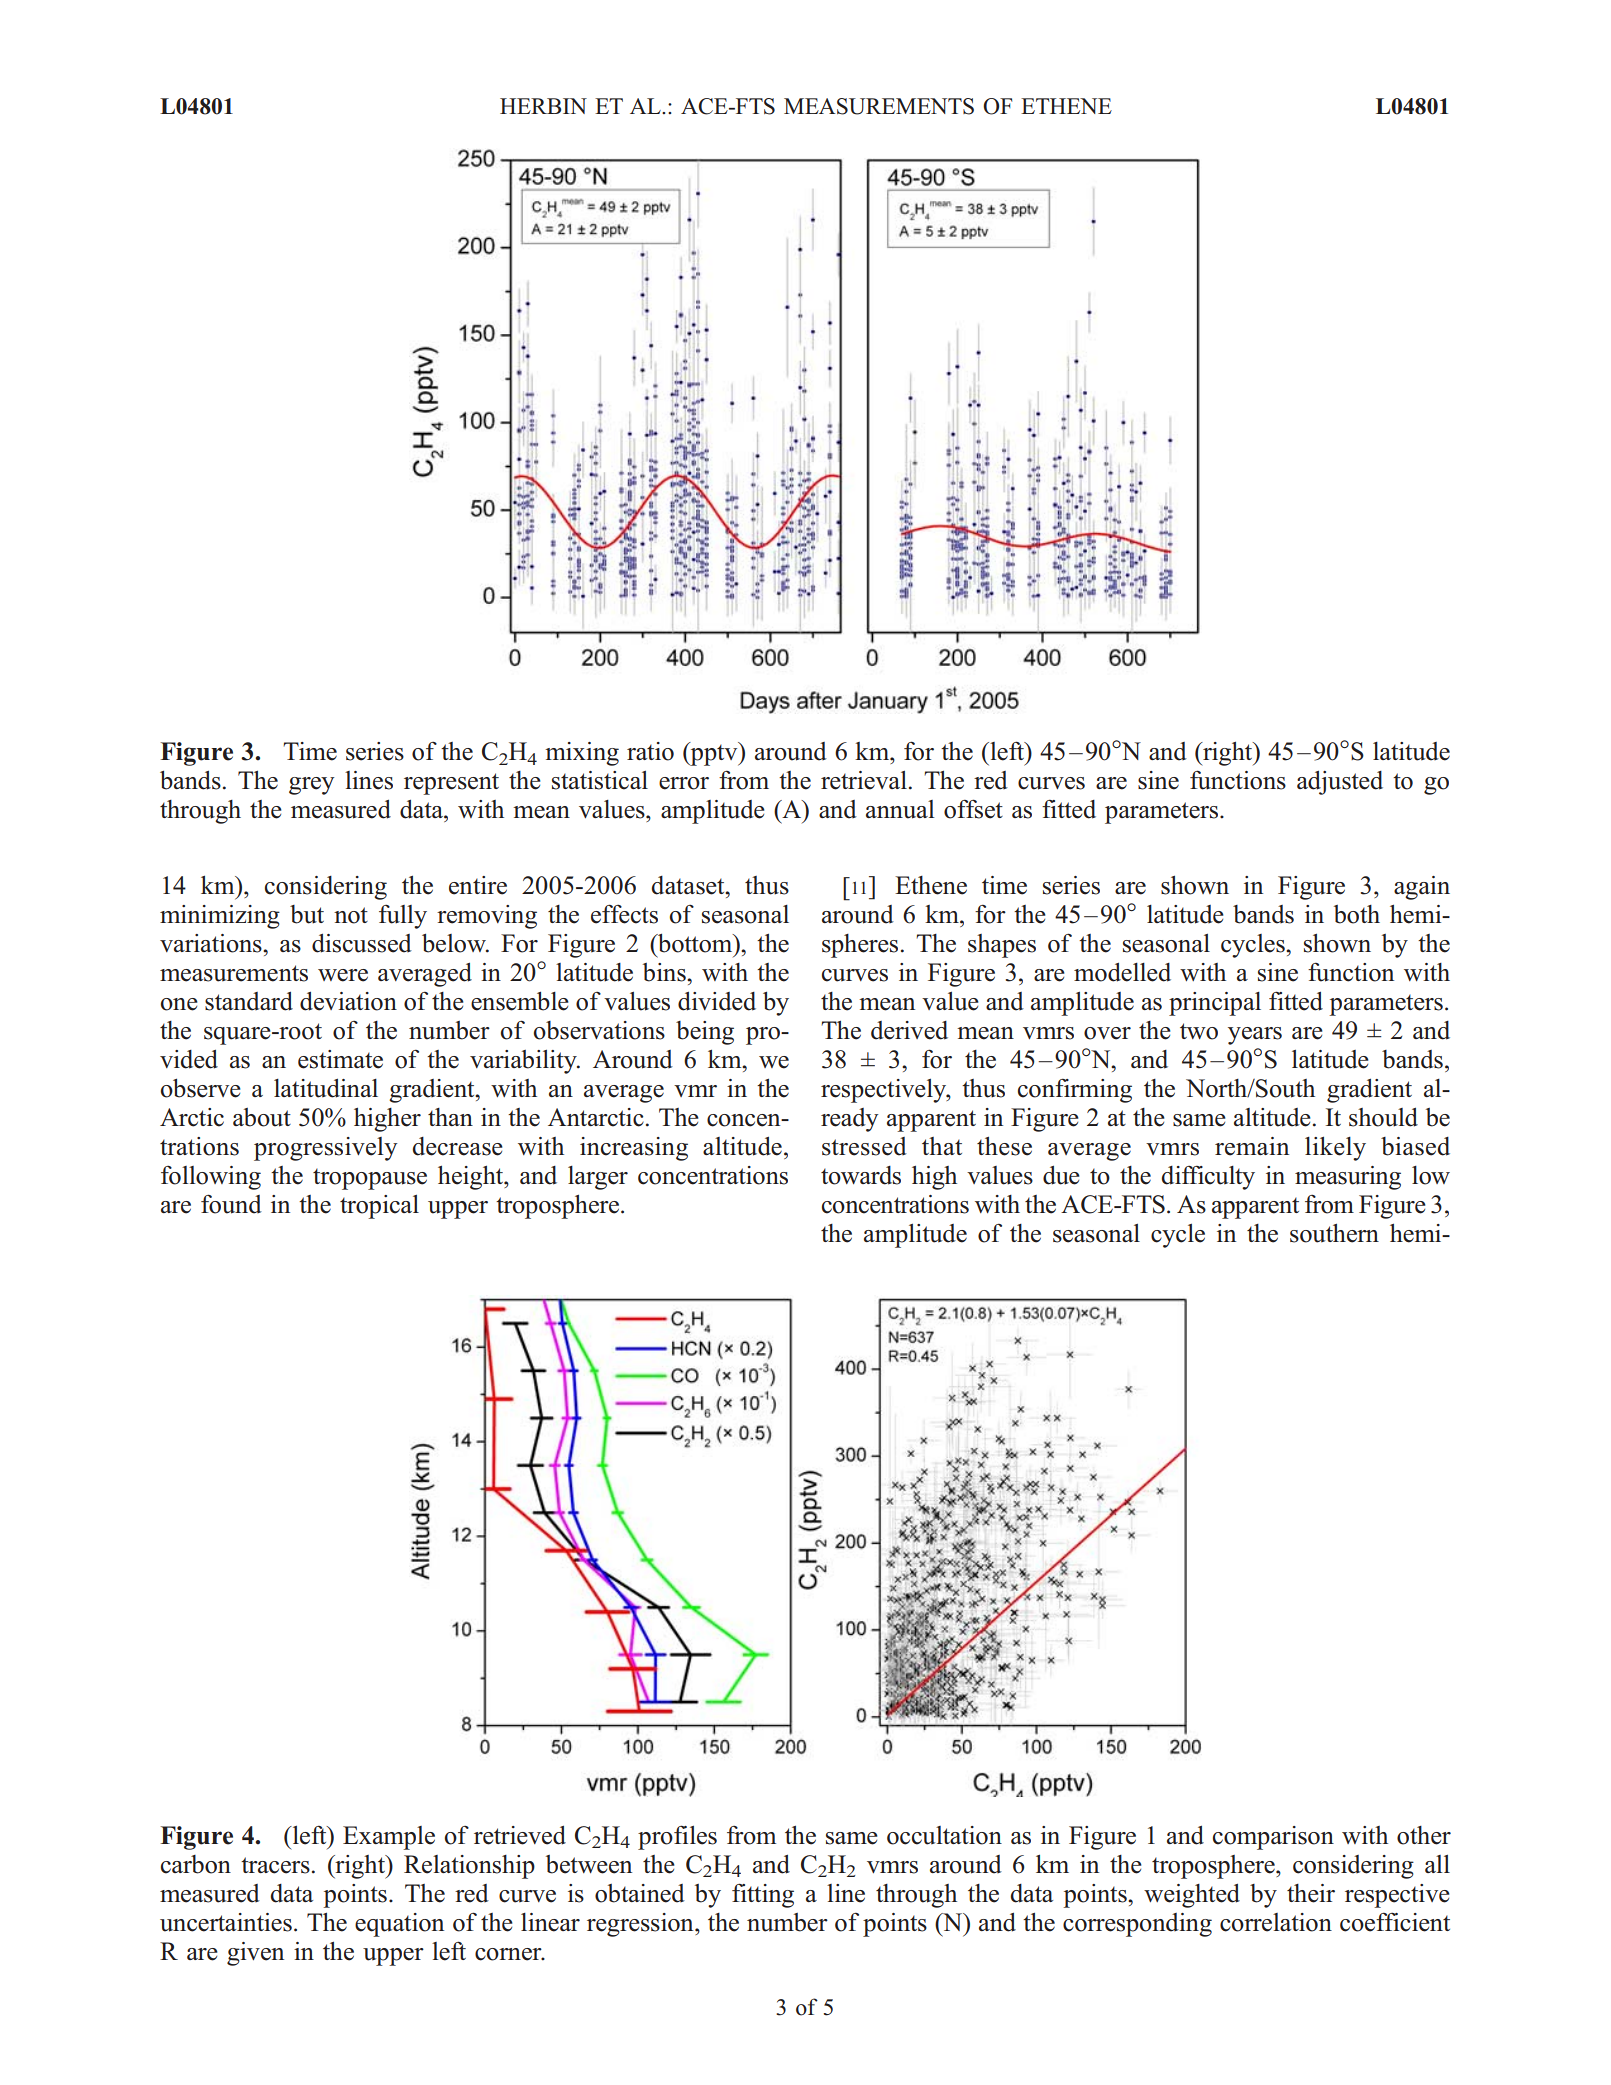  What do you see at coordinates (1340, 782) in the screenshot?
I see `adjusted` at bounding box center [1340, 782].
